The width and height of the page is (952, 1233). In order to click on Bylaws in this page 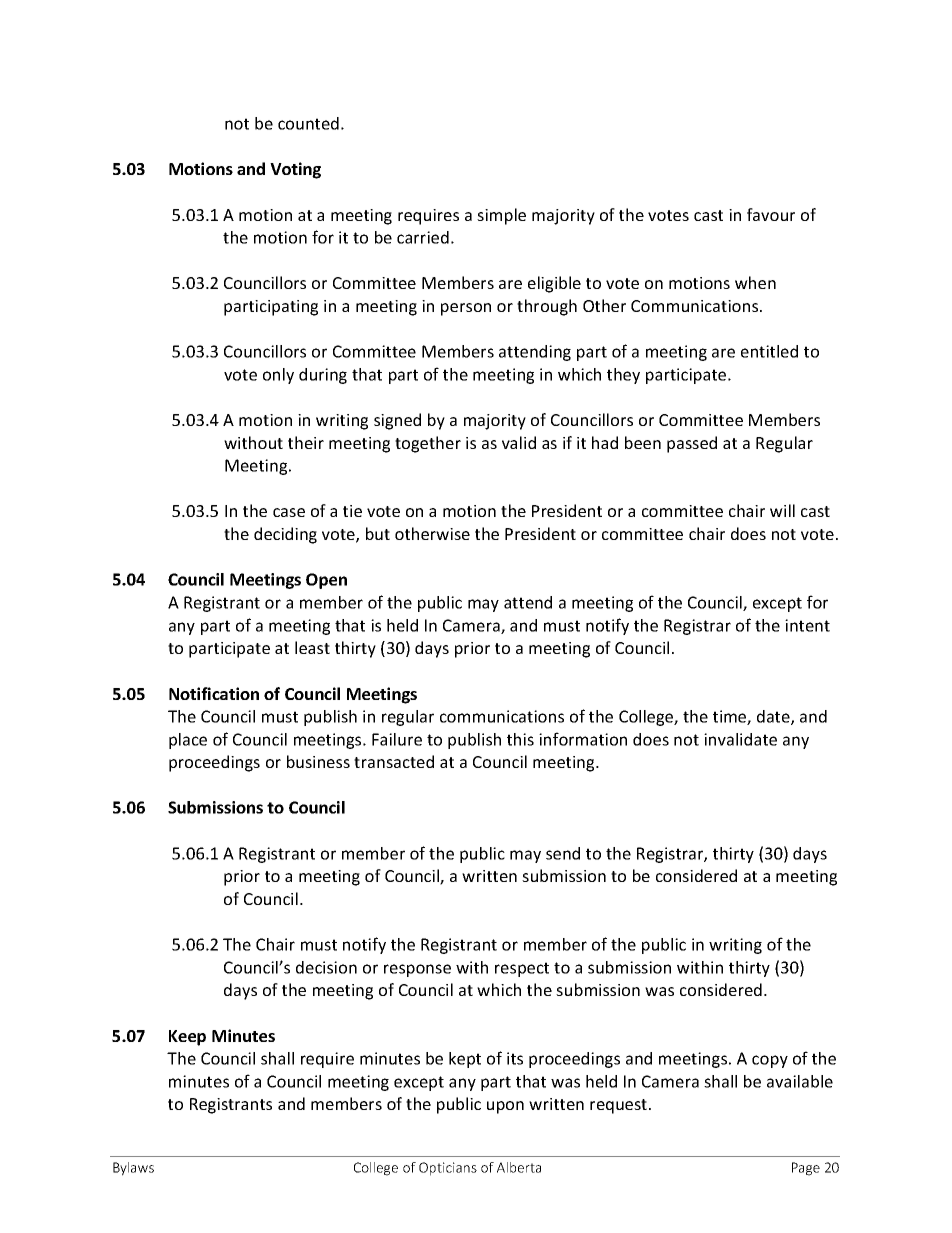, I will do `click(133, 1169)`.
